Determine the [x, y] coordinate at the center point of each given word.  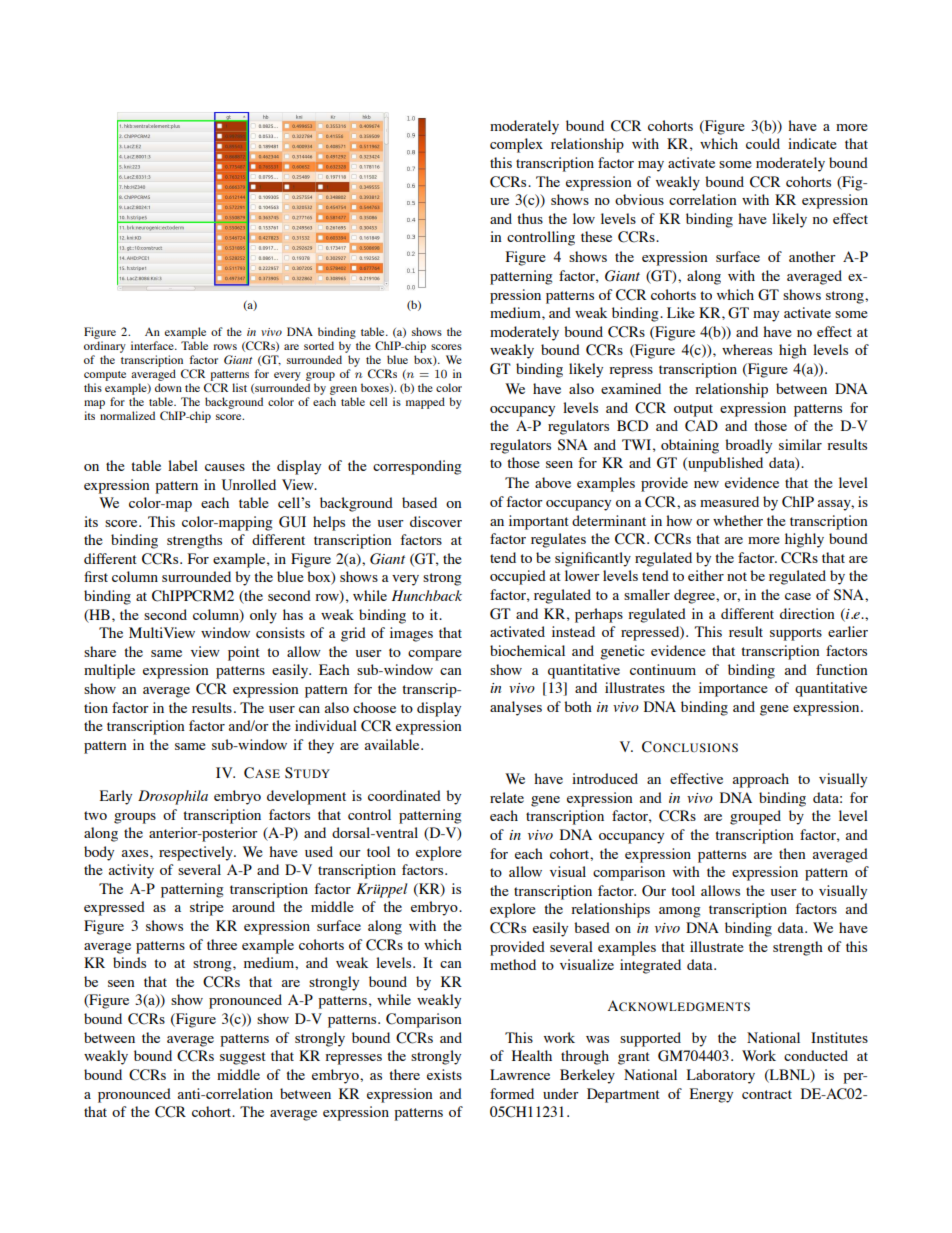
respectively [197, 853]
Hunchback [427, 595]
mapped [425, 403]
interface [153, 345]
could [763, 143]
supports [796, 634]
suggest [243, 1058]
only [263, 616]
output [693, 410]
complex [516, 145]
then [792, 853]
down [168, 387]
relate [507, 797]
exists [444, 1074]
